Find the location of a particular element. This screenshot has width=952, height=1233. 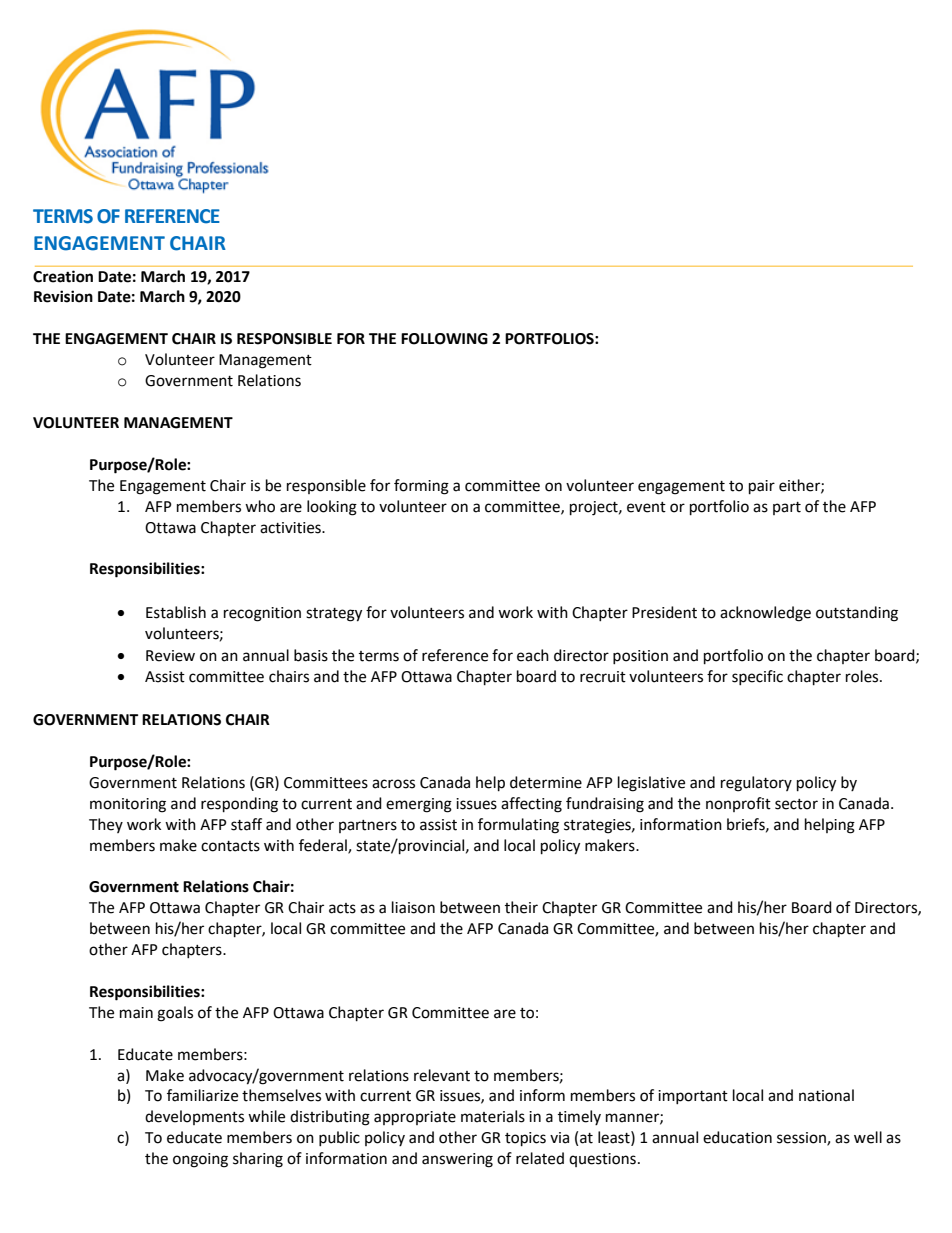

materials is located at coordinates (493, 1116).
